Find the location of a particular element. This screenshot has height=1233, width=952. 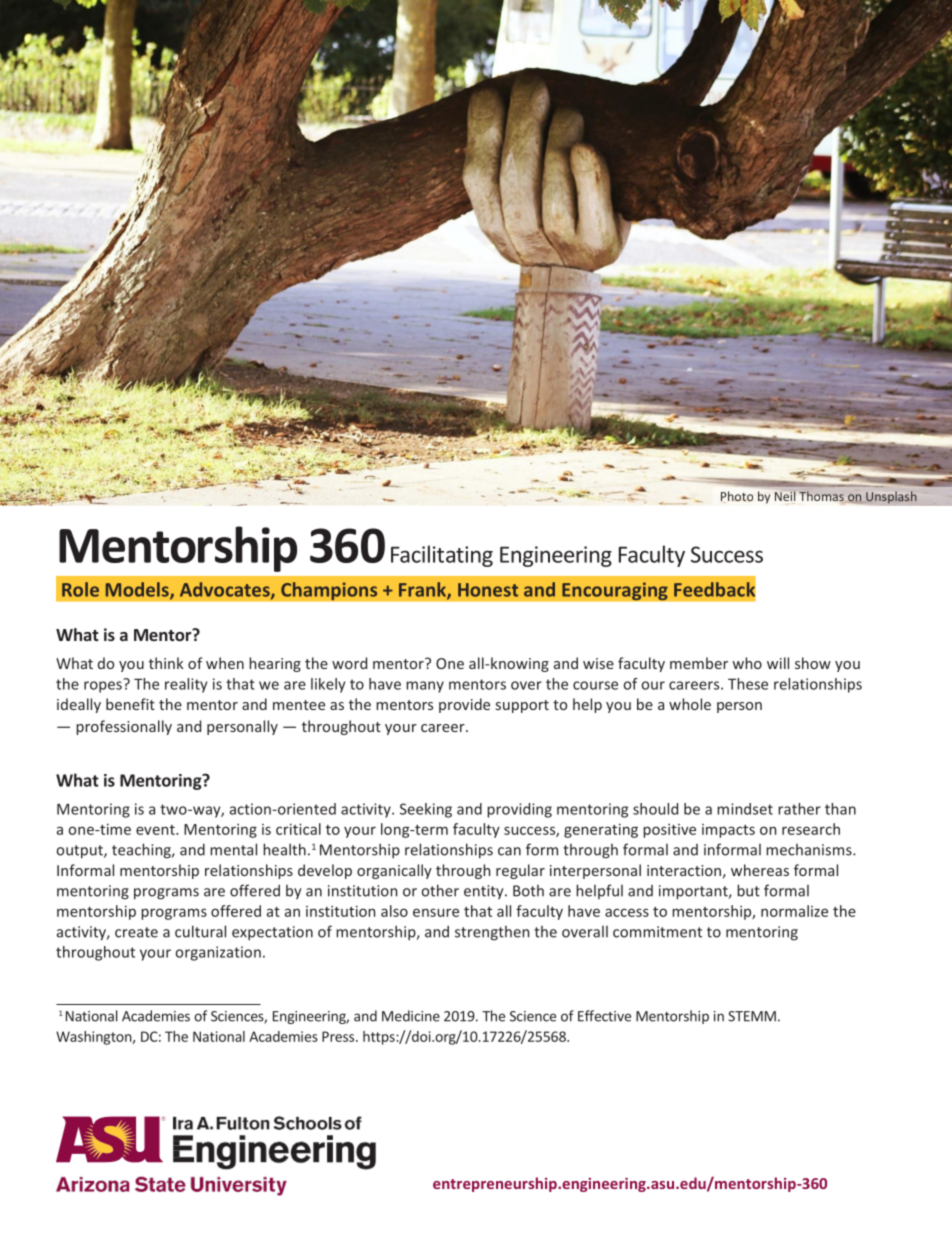

Honest is located at coordinates (488, 590).
